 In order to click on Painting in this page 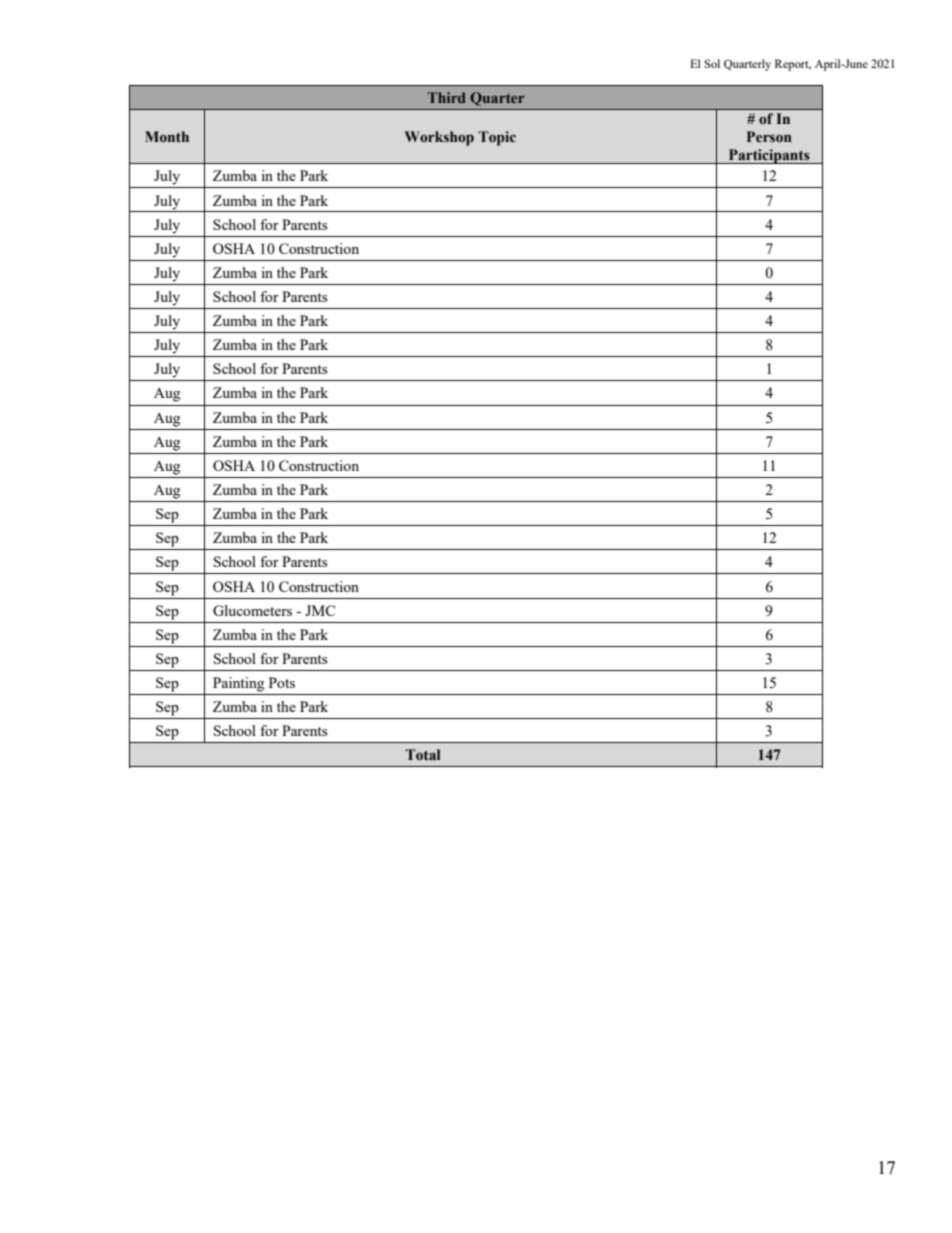, I will do `click(238, 684)`.
